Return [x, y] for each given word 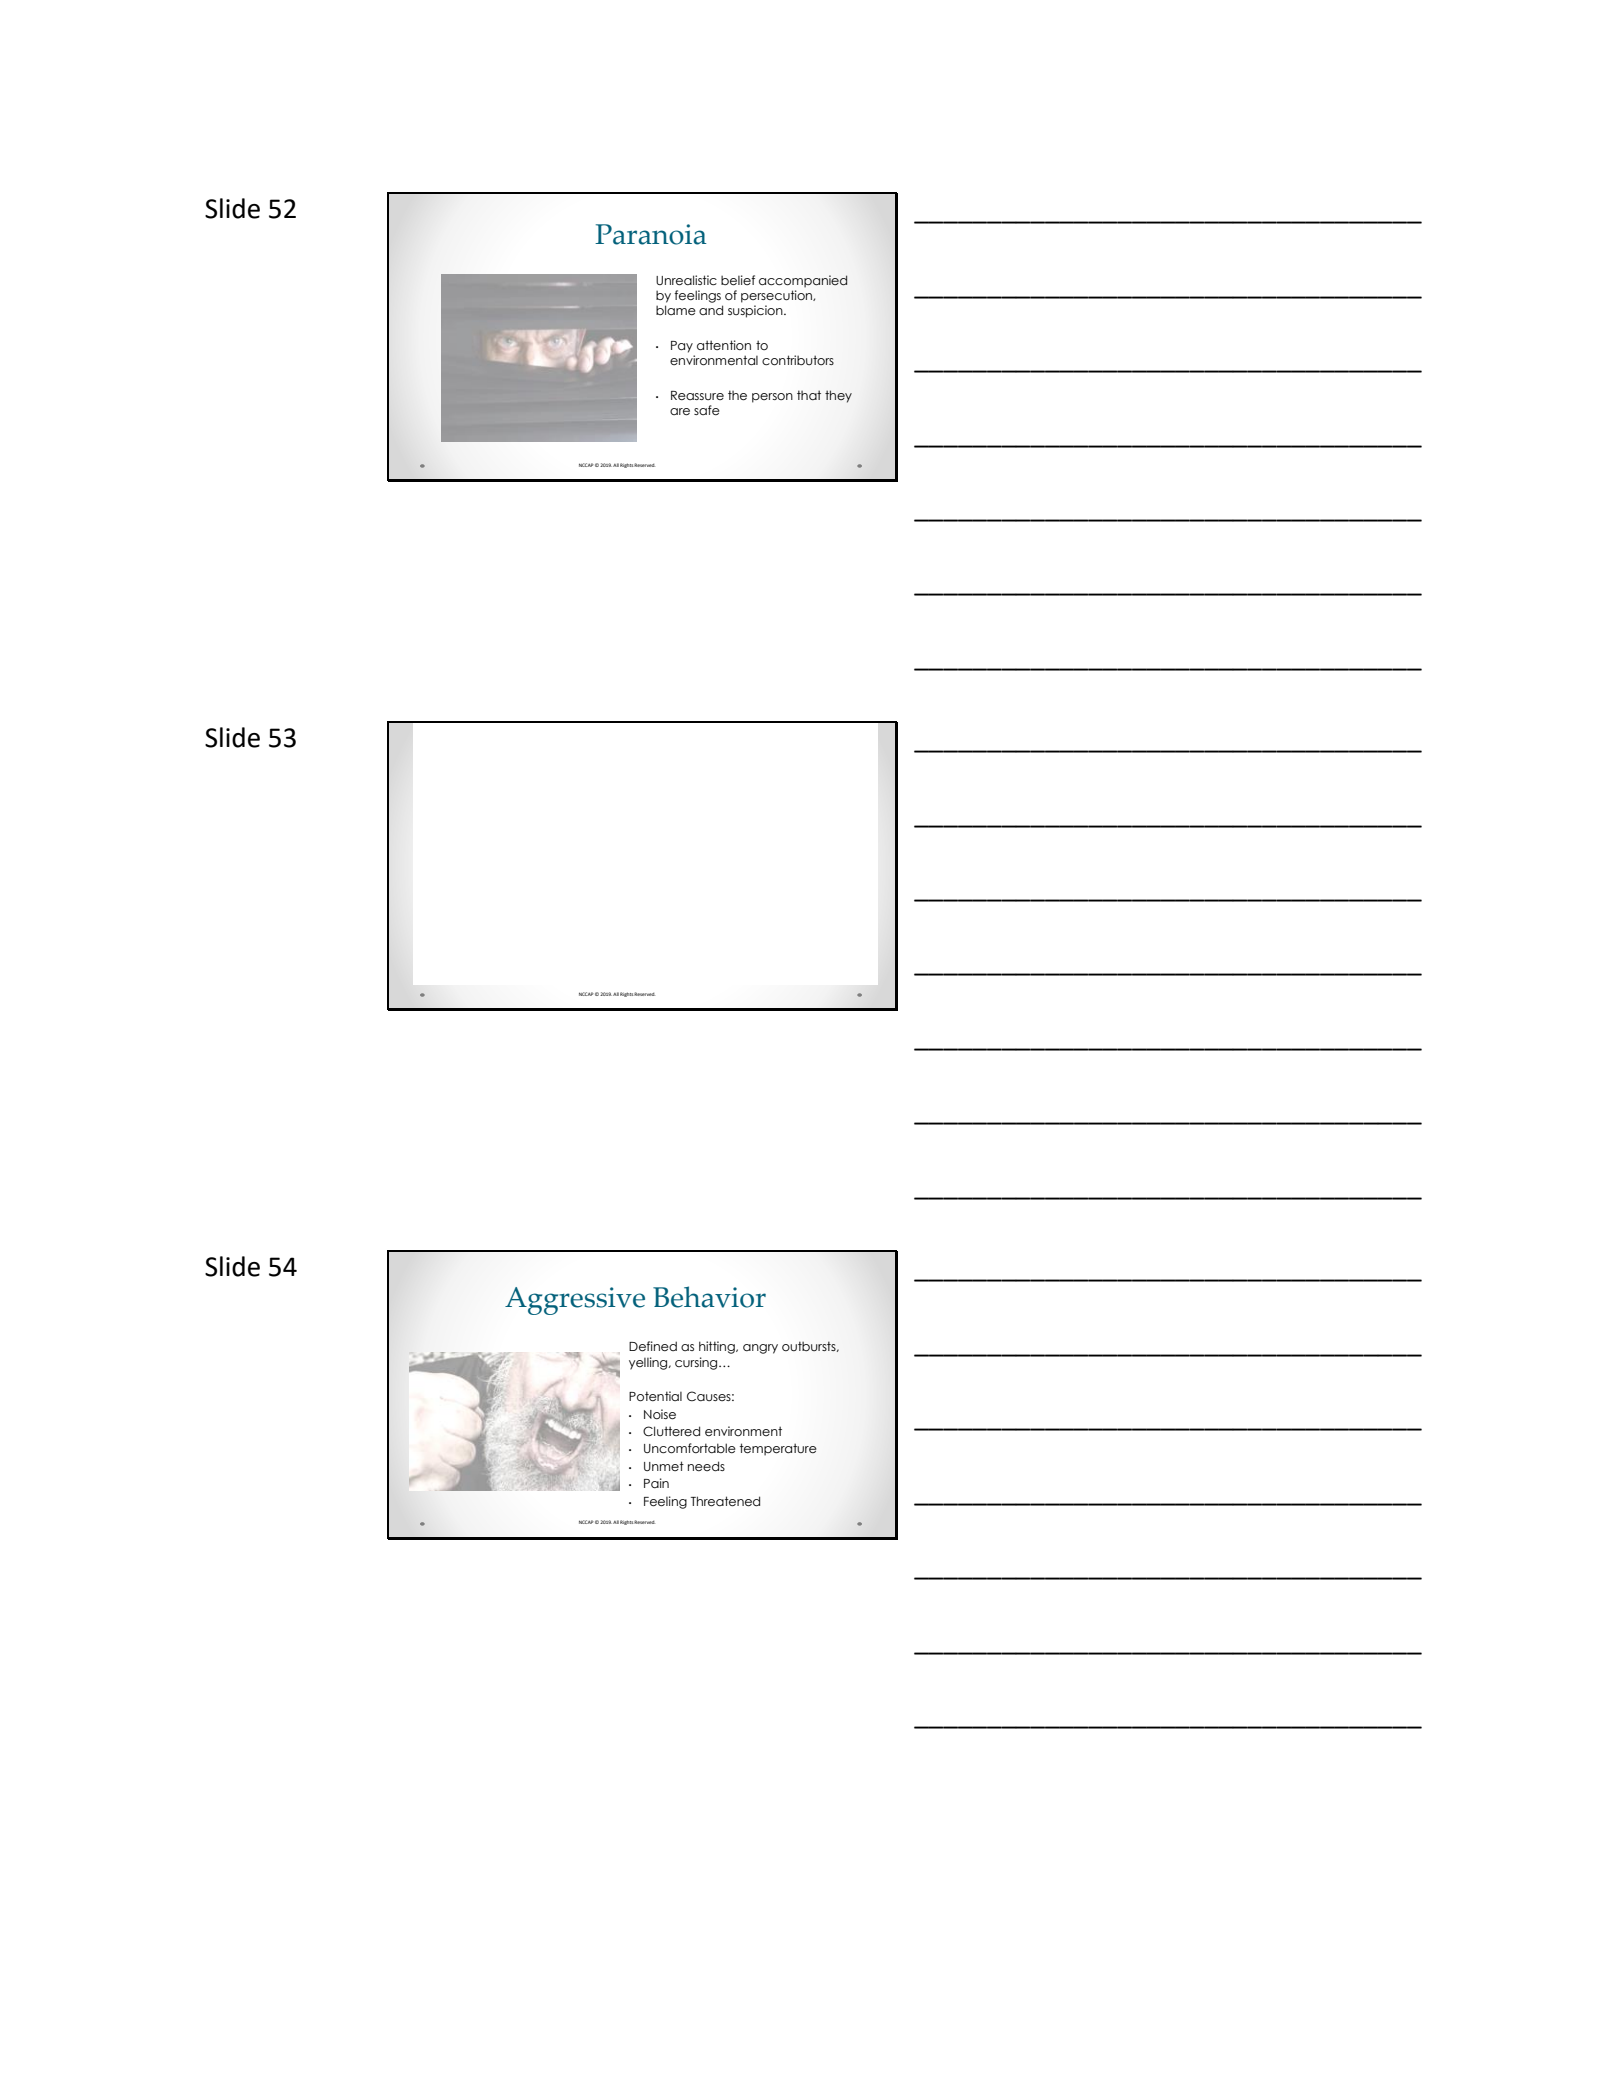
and [711, 310]
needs [706, 1466]
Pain [656, 1483]
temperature [778, 1449]
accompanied [803, 281]
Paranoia [651, 234]
